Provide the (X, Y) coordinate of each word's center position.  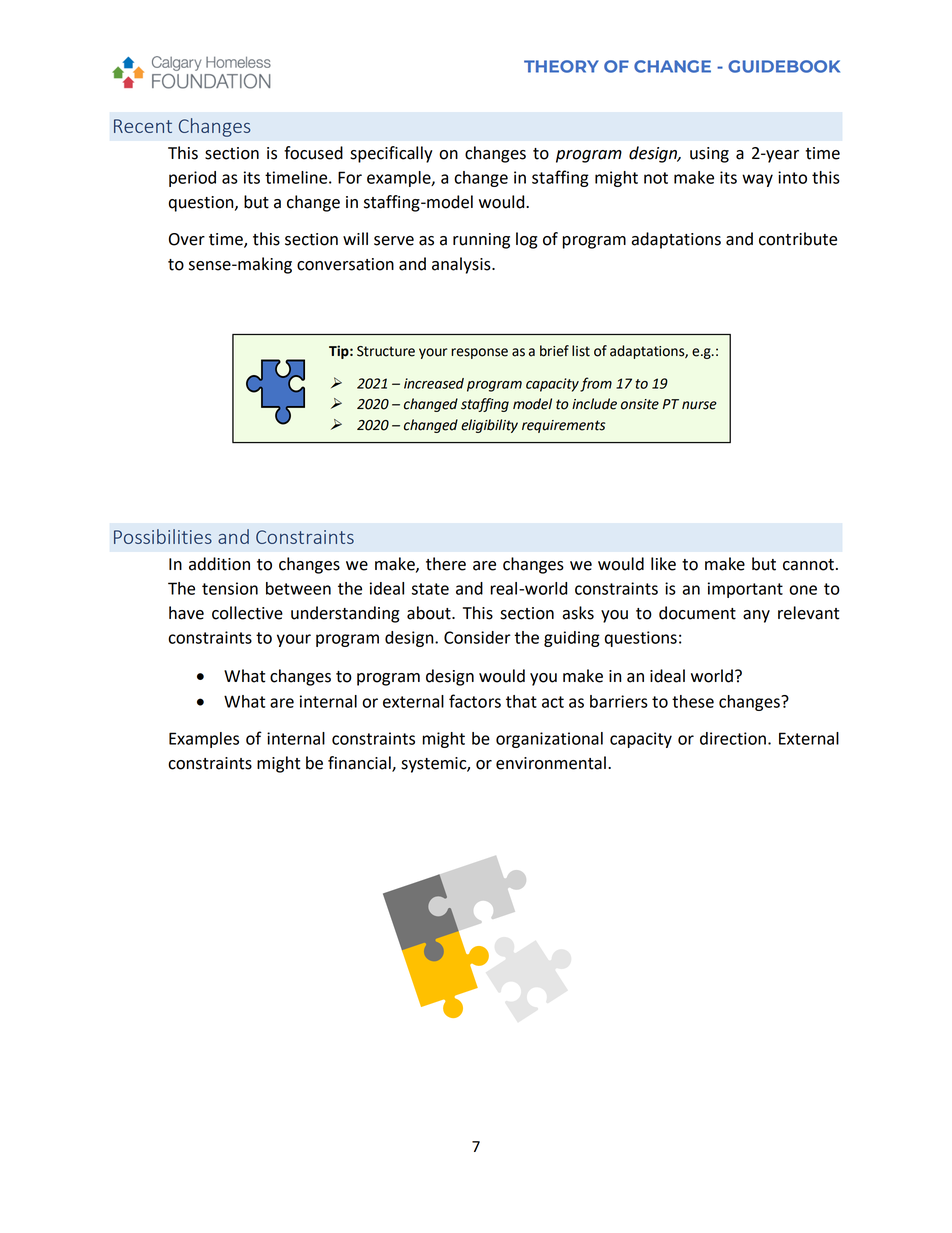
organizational (549, 740)
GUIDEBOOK (784, 66)
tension (230, 588)
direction (733, 738)
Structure (386, 351)
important (745, 590)
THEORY (561, 66)
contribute (798, 239)
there (446, 564)
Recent (143, 126)
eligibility (489, 426)
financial (360, 764)
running (481, 241)
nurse (699, 405)
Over (187, 239)
